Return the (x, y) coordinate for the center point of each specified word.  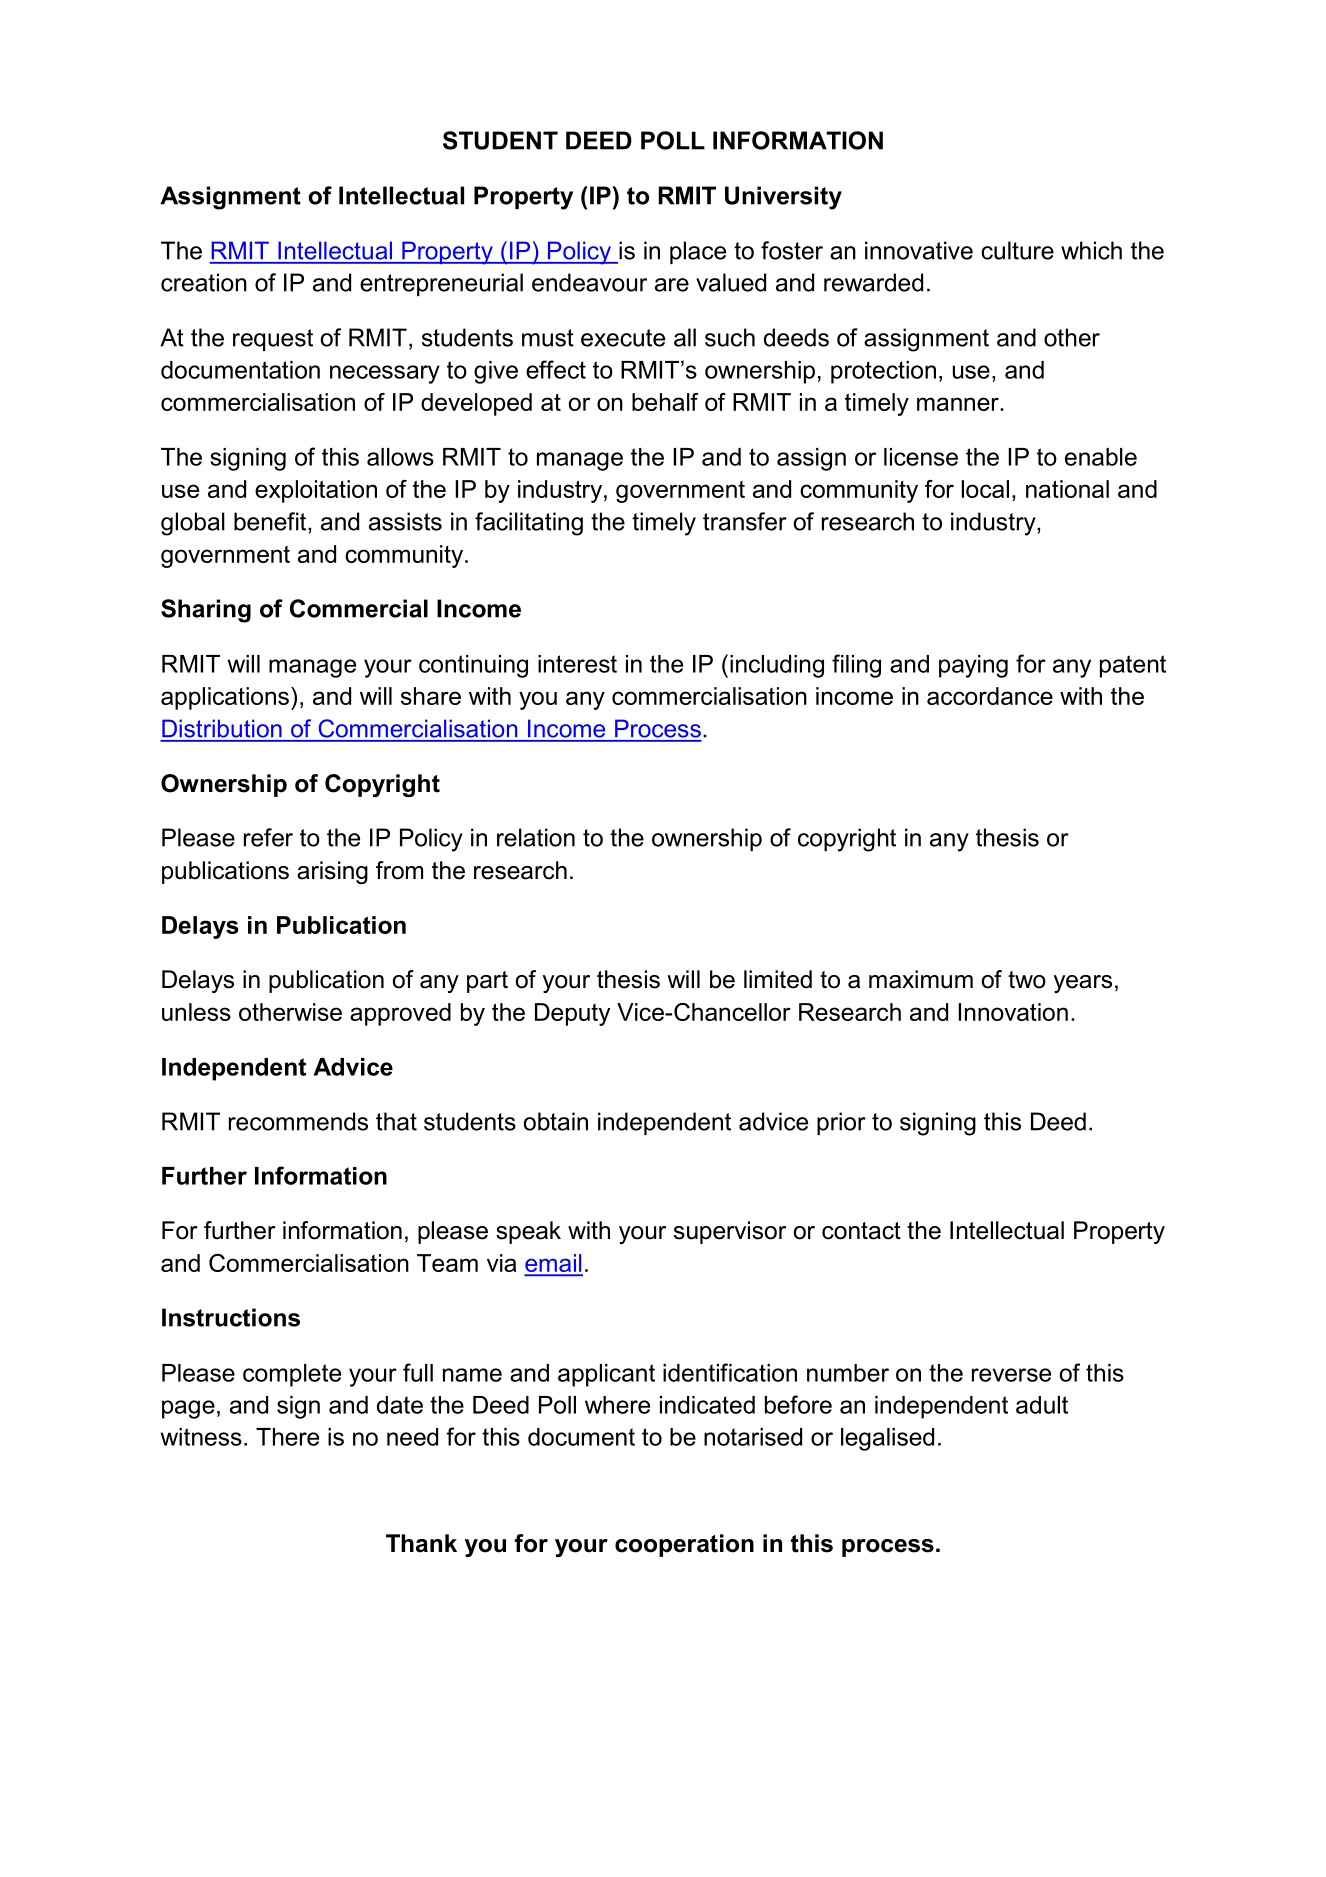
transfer (745, 521)
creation (204, 282)
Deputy (572, 1014)
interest (577, 664)
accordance (990, 696)
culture (1017, 250)
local (985, 489)
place (698, 252)
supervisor (730, 1232)
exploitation (316, 491)
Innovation (1013, 1012)
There (287, 1437)
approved (400, 1014)
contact (861, 1231)
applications (225, 698)
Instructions (231, 1317)
